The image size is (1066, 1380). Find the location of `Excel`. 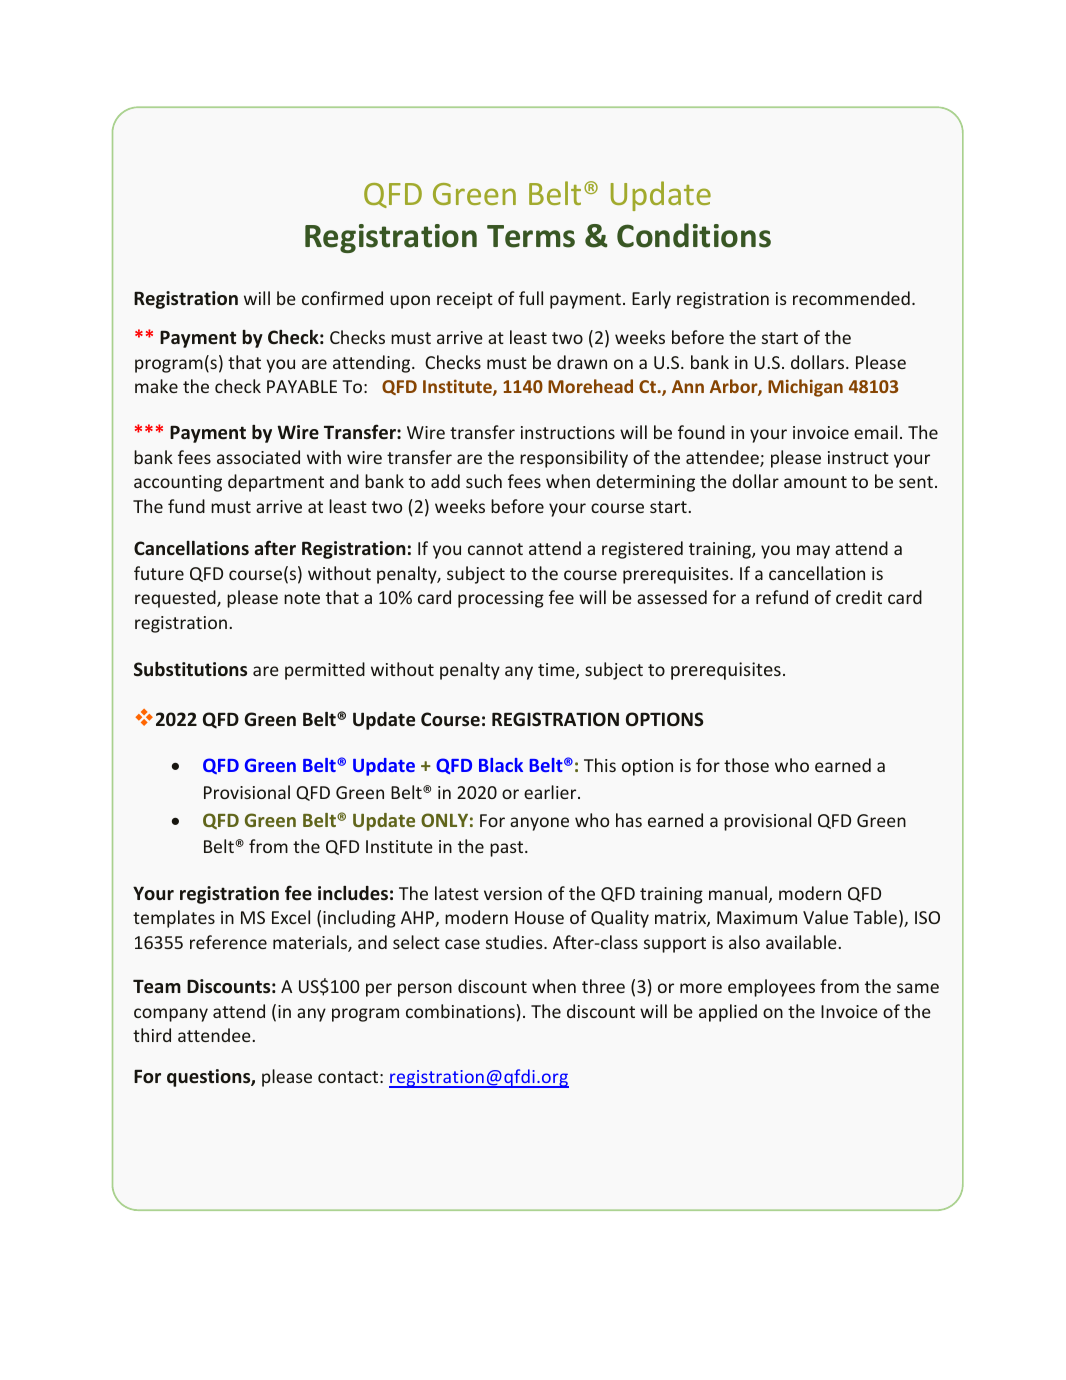

Excel is located at coordinates (291, 917).
